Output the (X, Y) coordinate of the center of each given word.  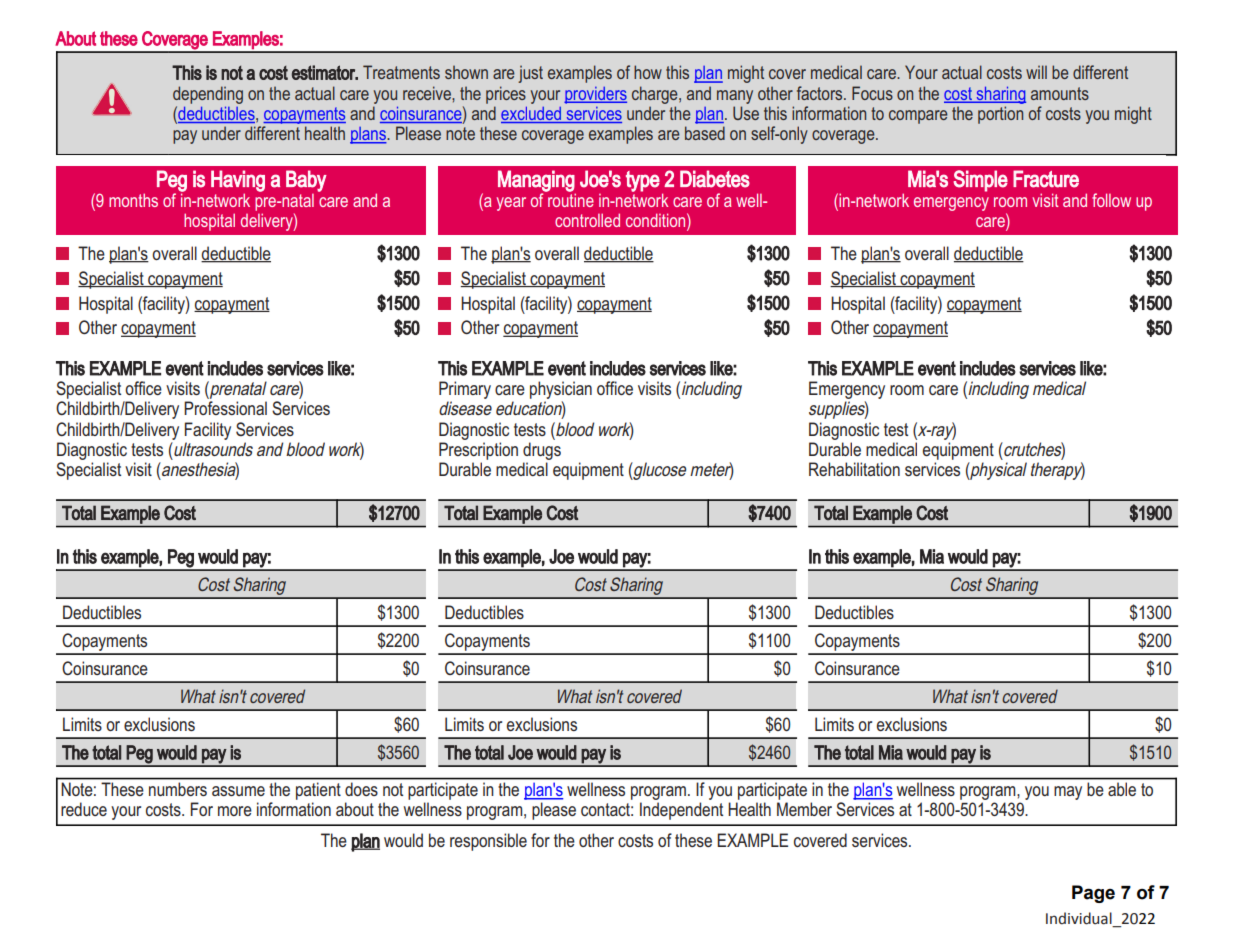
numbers (178, 789)
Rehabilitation (854, 469)
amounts (1060, 93)
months (133, 200)
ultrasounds (212, 449)
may (1068, 793)
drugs (542, 451)
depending (208, 95)
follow (1111, 200)
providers (595, 95)
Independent (681, 811)
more (235, 811)
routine (570, 199)
